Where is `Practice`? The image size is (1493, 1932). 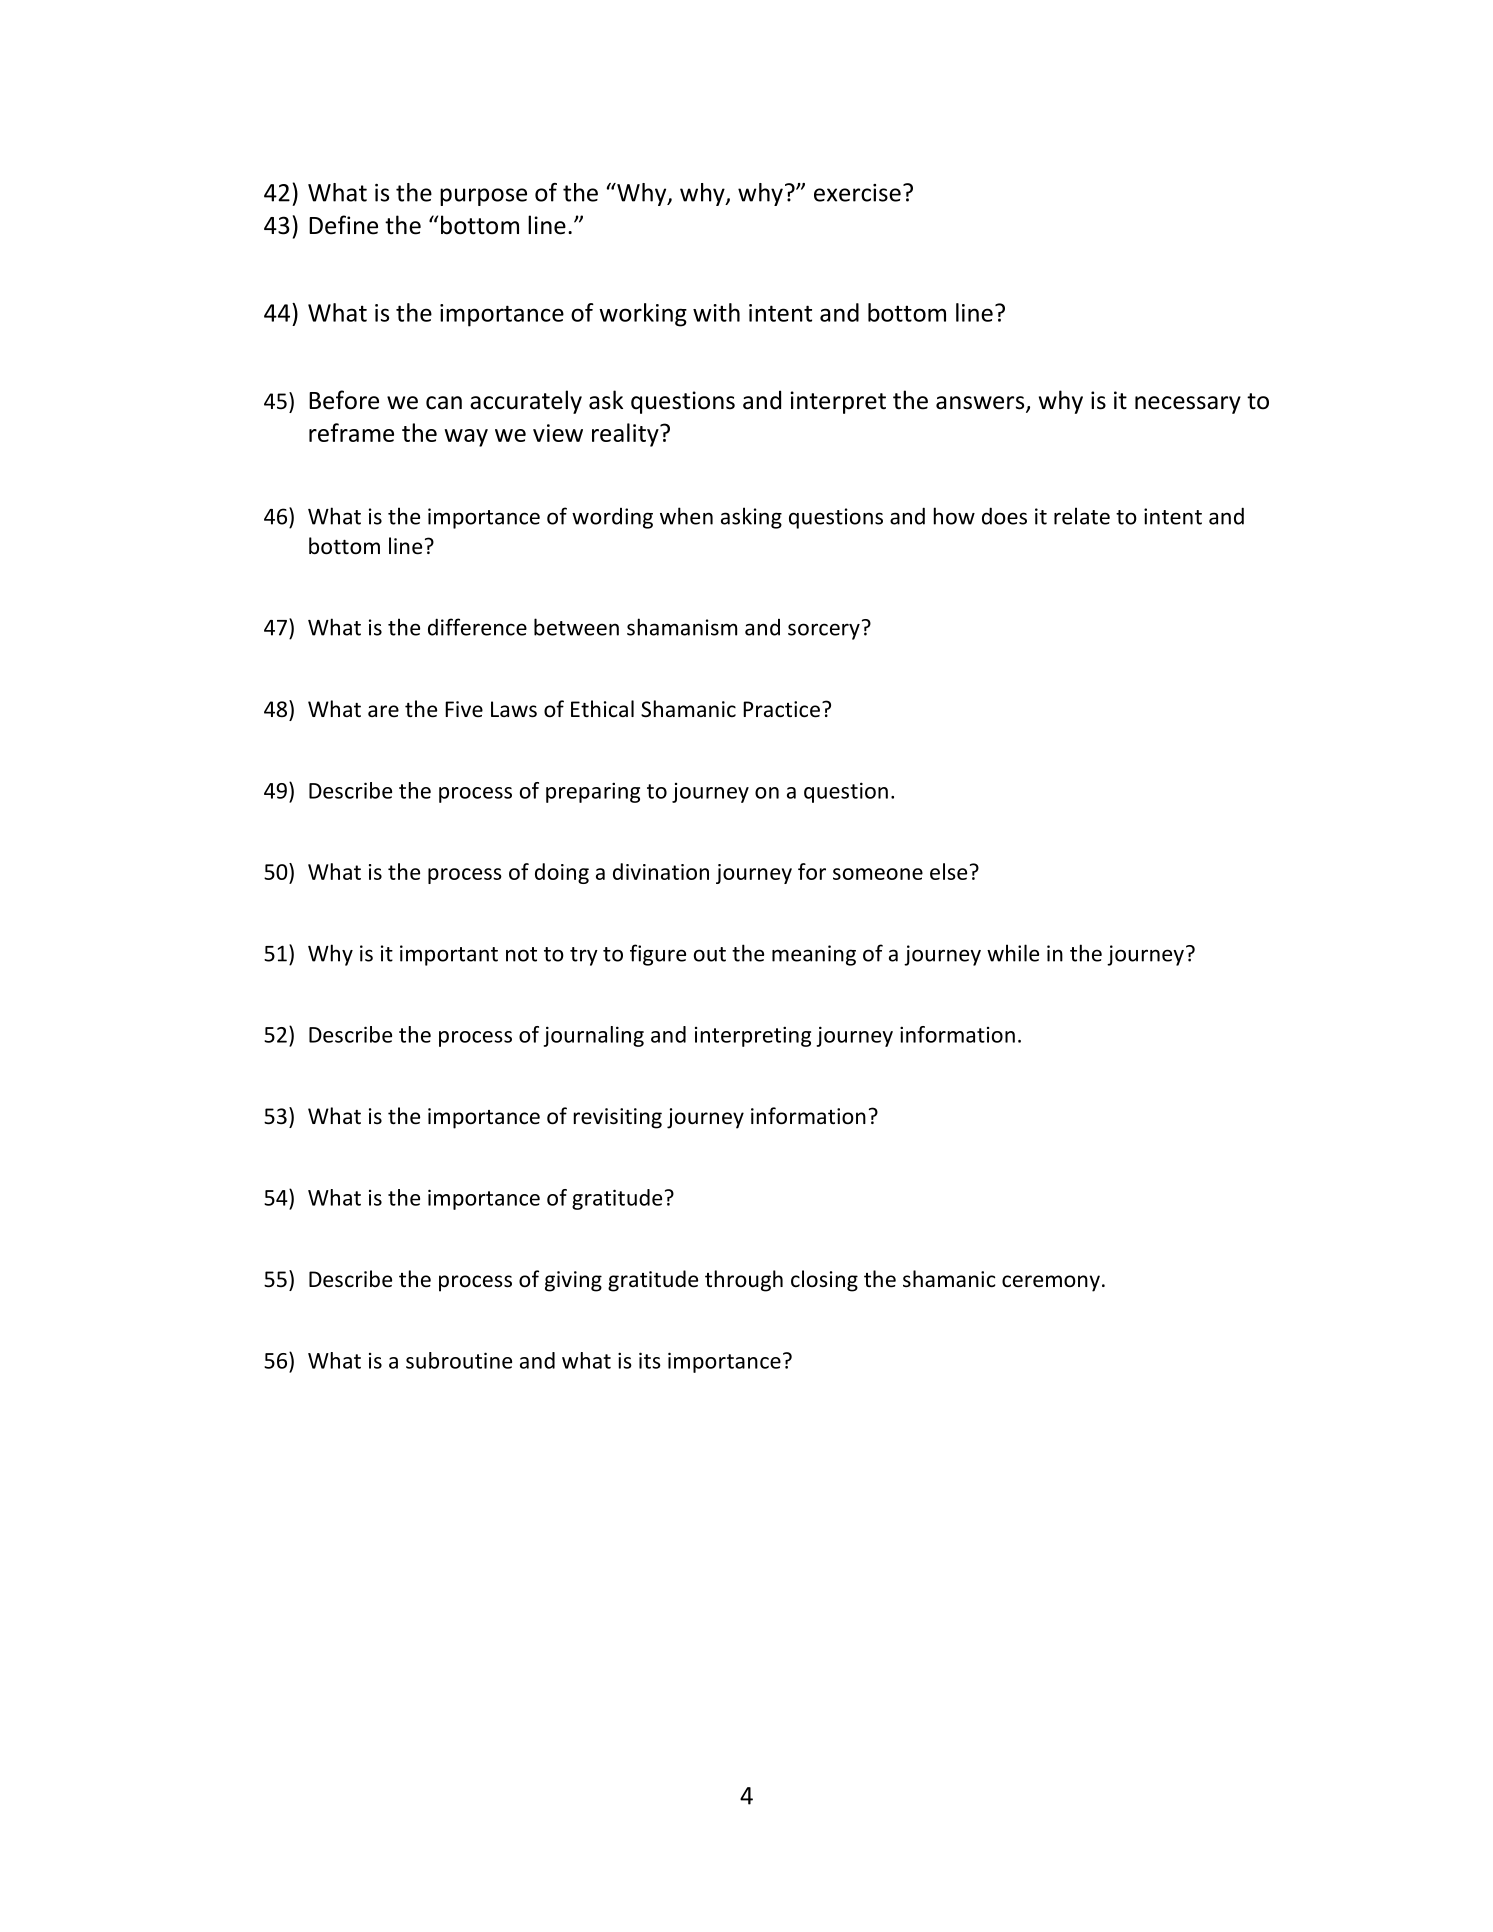 Practice is located at coordinates (781, 709).
